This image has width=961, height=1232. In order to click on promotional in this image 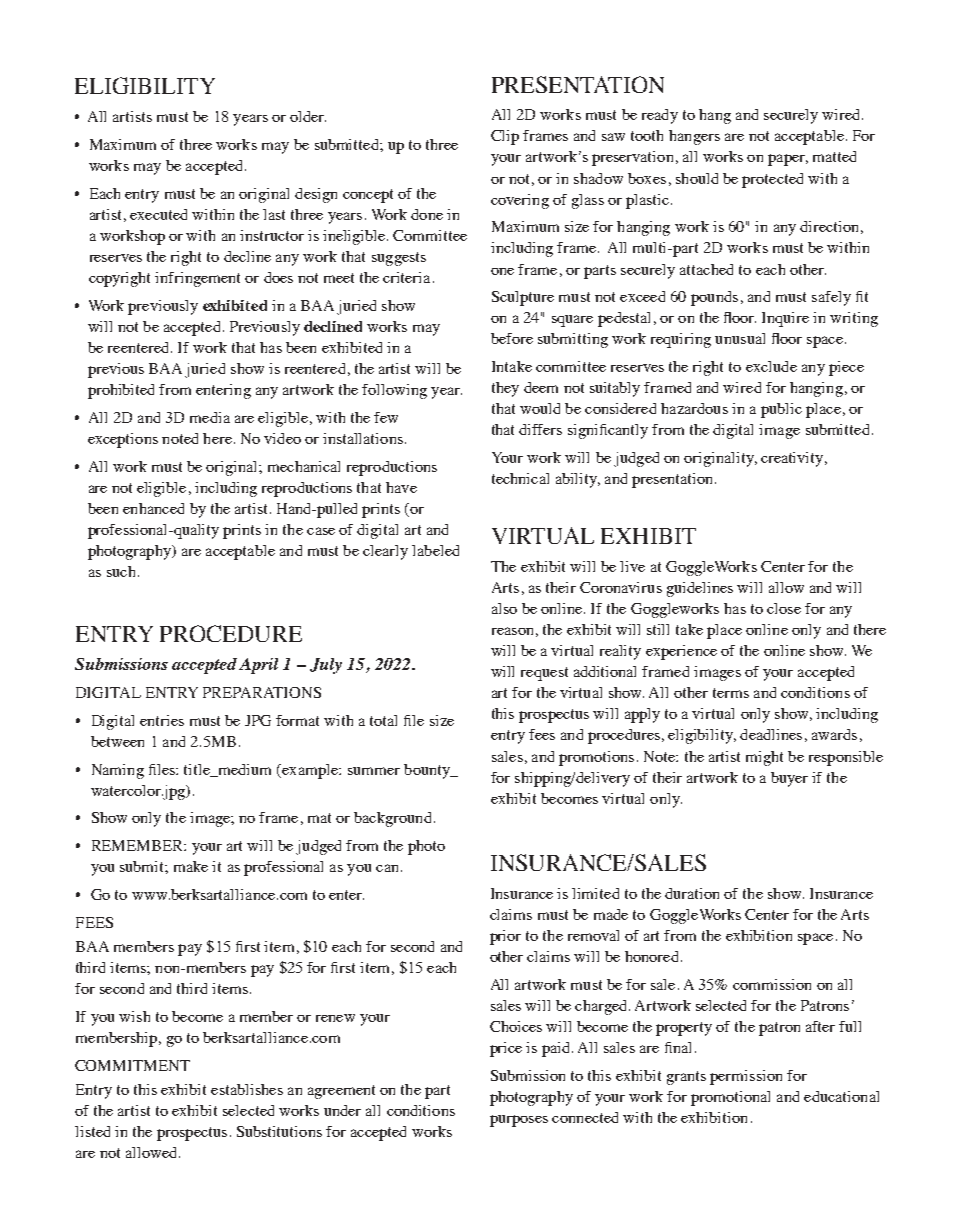, I will do `click(730, 1098)`.
